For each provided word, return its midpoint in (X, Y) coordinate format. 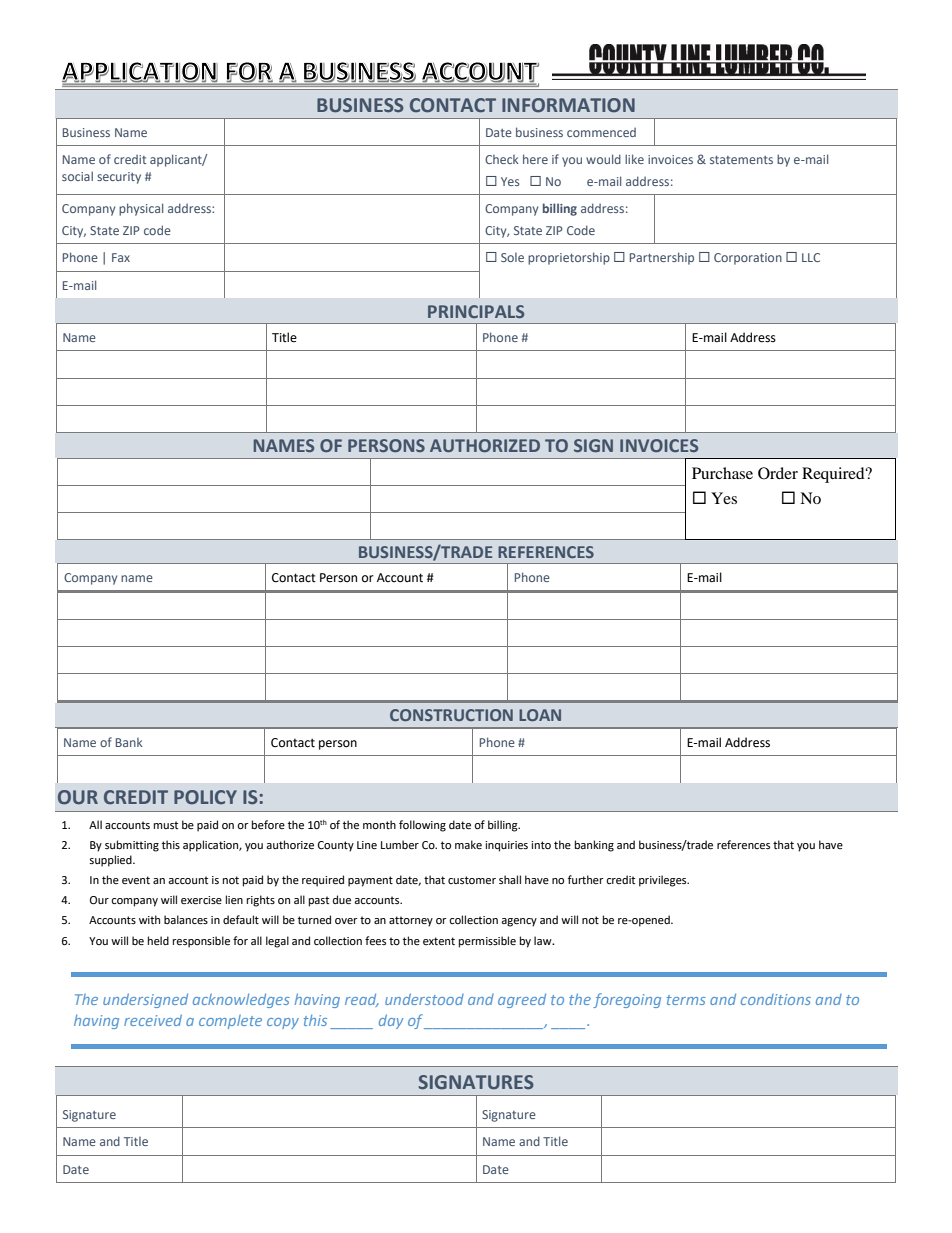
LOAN (540, 715)
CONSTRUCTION (451, 715)
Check (502, 159)
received (153, 1020)
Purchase (722, 473)
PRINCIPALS (476, 311)
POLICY (205, 797)
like (634, 159)
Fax (121, 257)
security (119, 178)
